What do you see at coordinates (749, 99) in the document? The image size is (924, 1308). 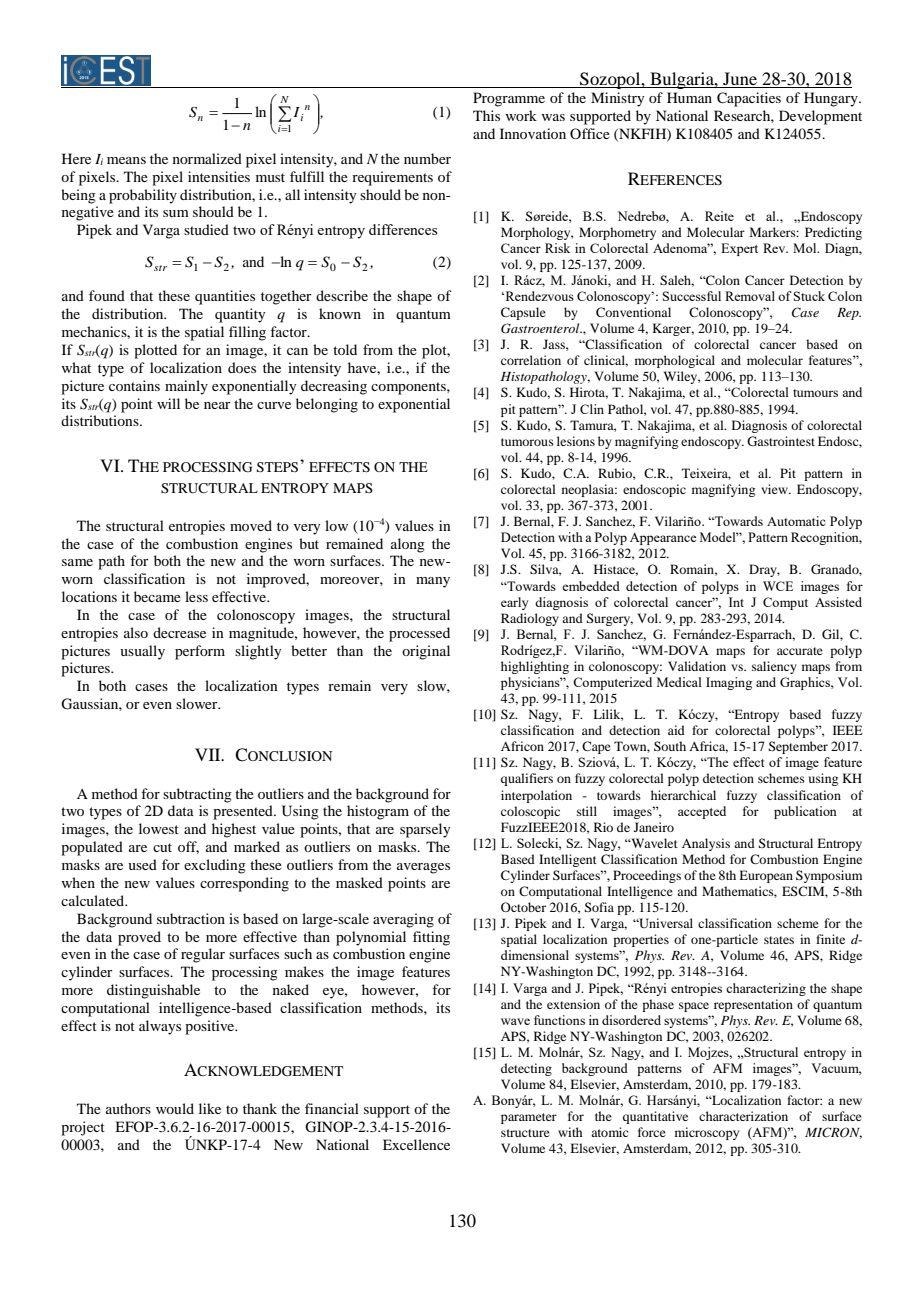 I see `Capacities` at bounding box center [749, 99].
